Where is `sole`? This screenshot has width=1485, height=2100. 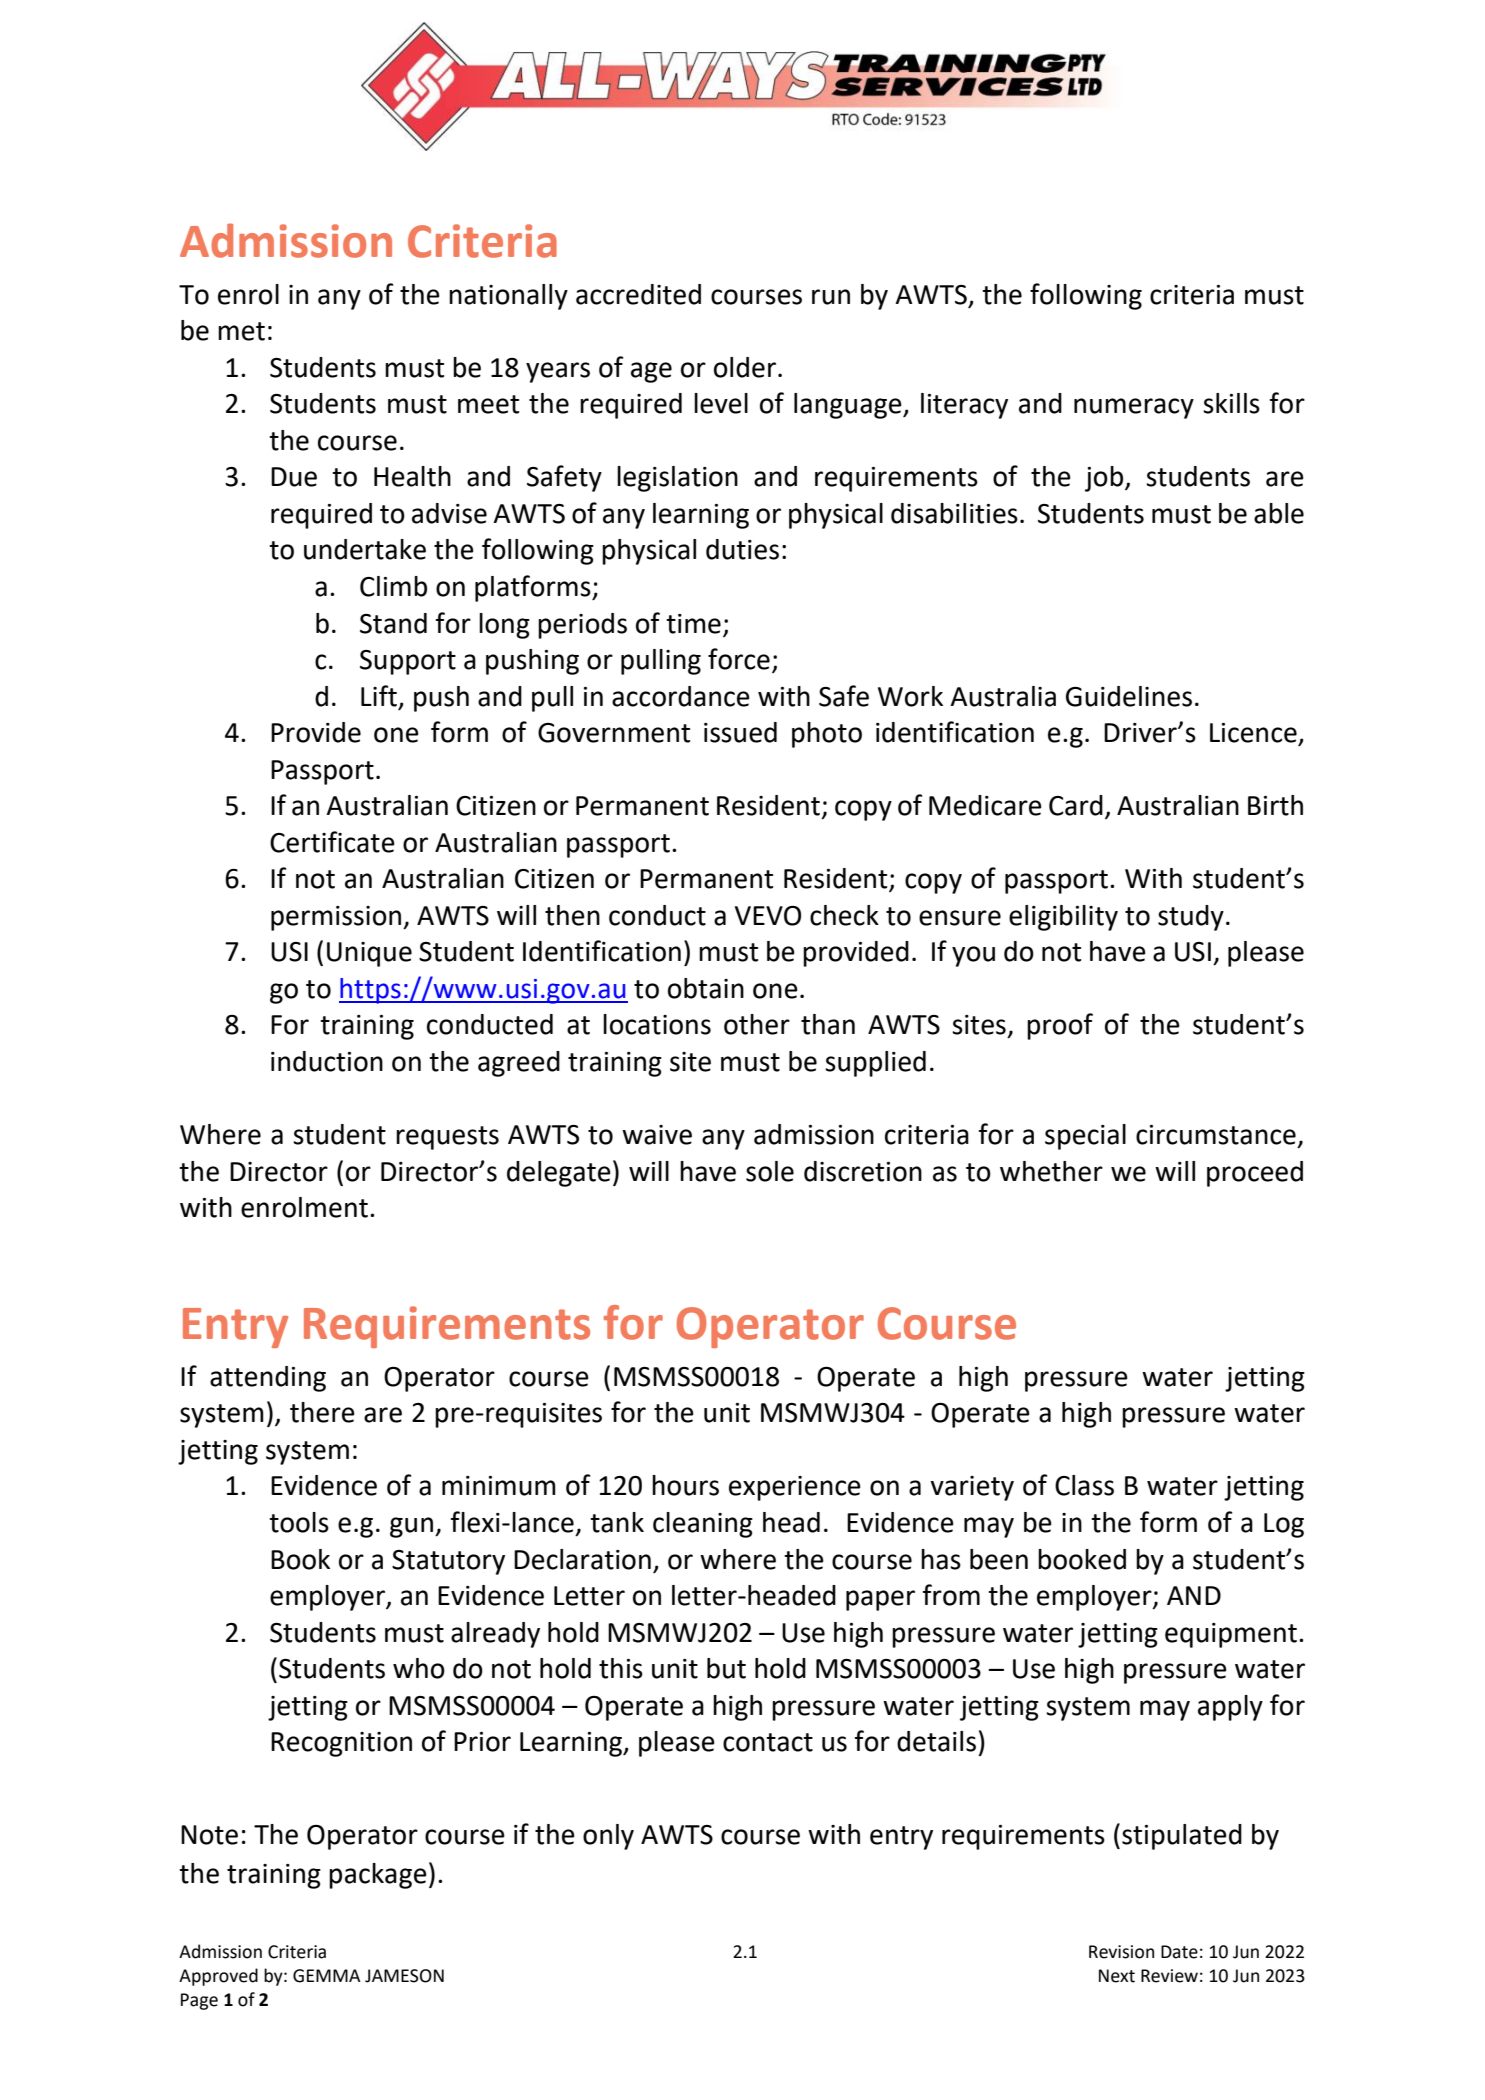
sole is located at coordinates (770, 1171).
